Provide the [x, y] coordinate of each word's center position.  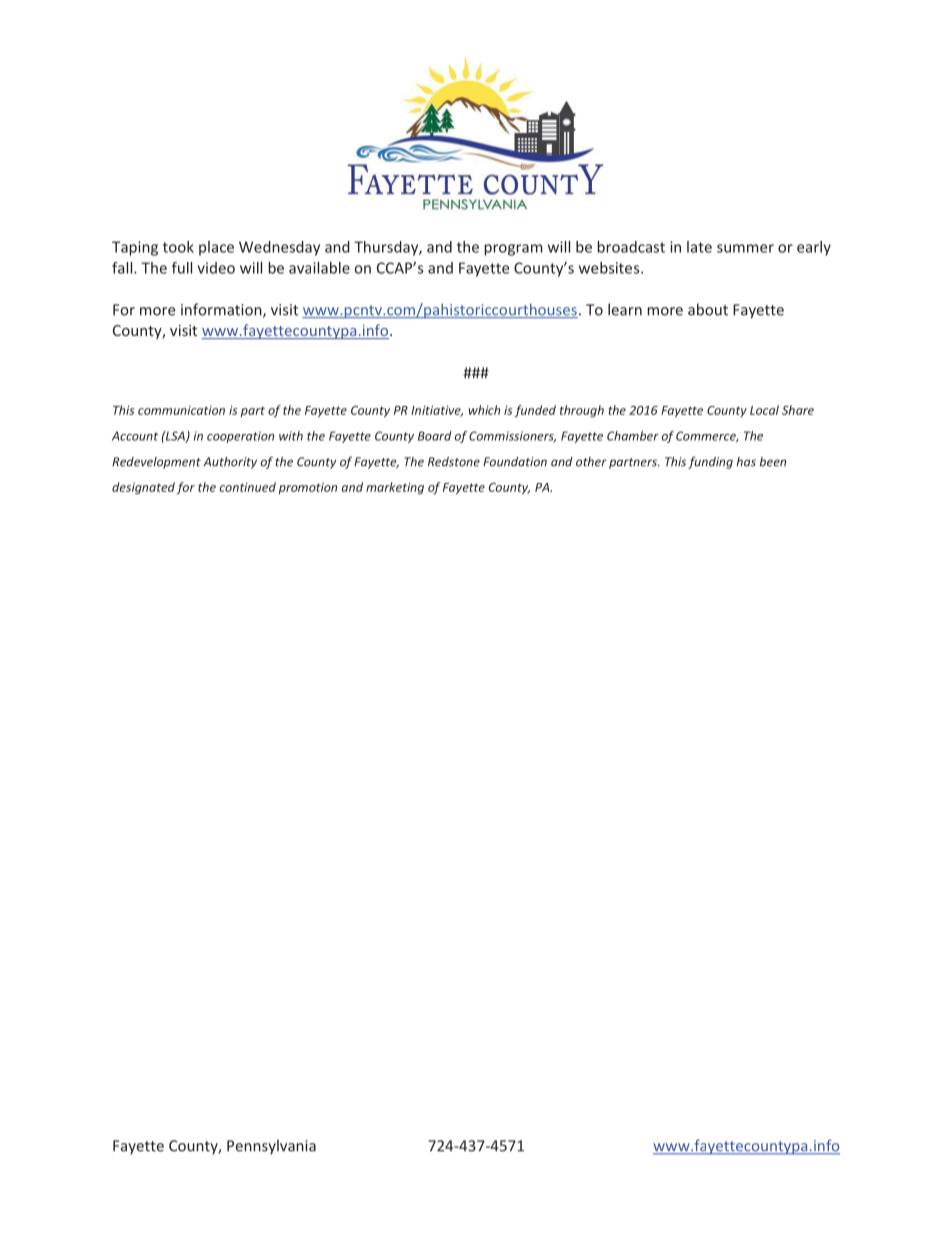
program [513, 250]
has [746, 462]
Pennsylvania [271, 1147]
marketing [395, 488]
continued [248, 487]
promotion [308, 488]
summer [745, 248]
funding [710, 462]
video [216, 268]
